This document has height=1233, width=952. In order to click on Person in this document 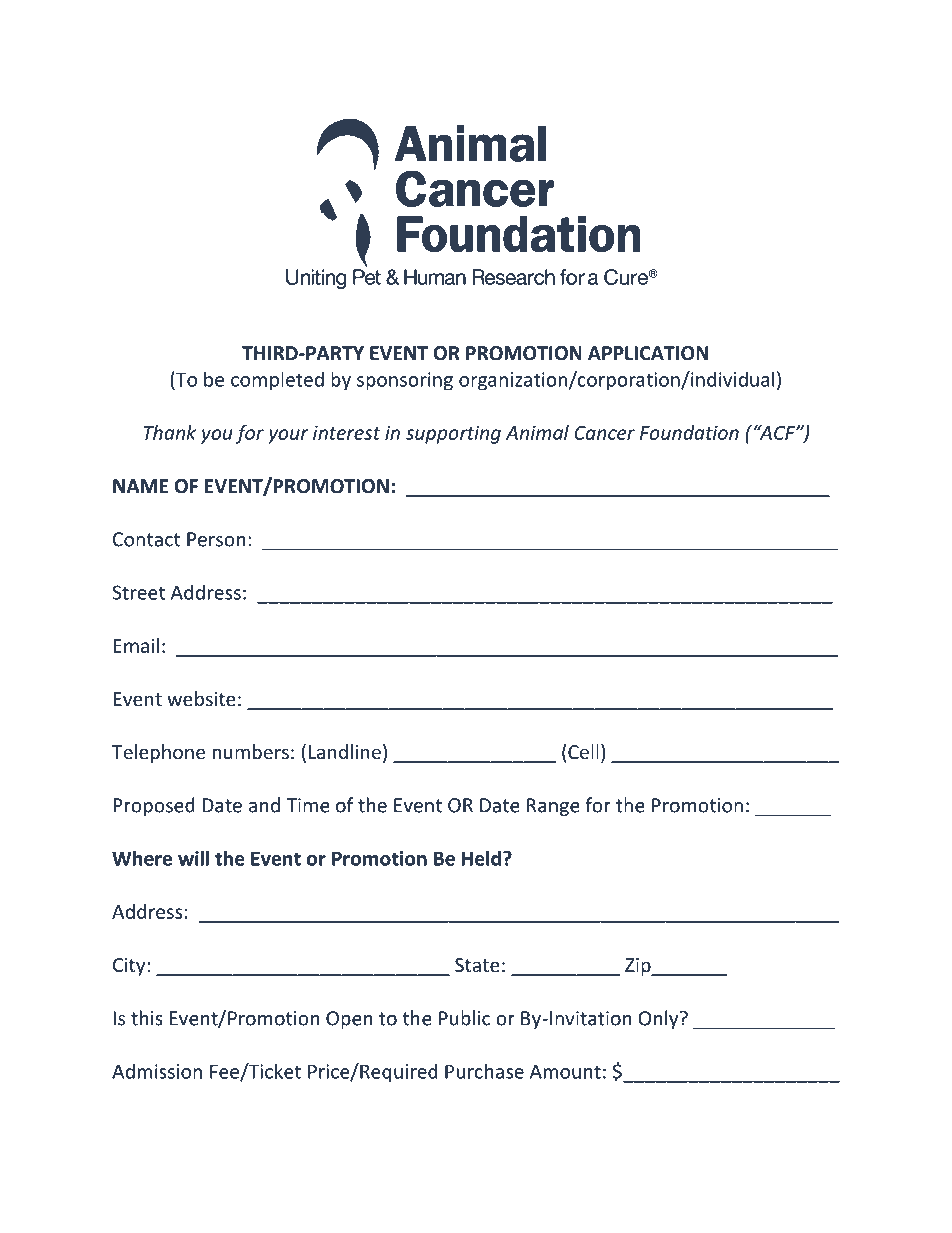, I will do `click(216, 539)`.
